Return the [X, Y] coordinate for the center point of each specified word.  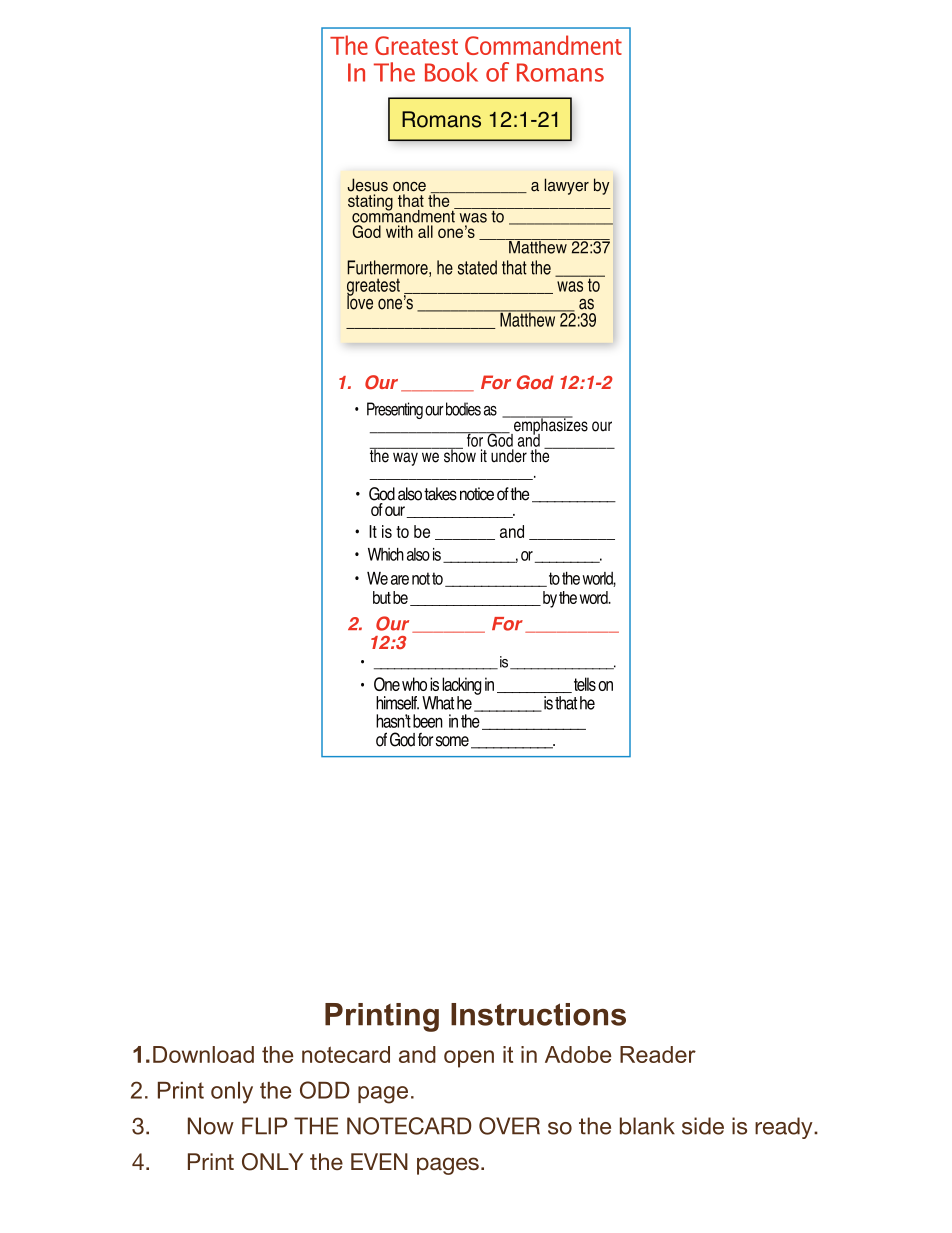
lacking [461, 687]
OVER [509, 1126]
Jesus [367, 185]
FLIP [264, 1126]
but [382, 597]
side [703, 1126]
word [595, 597]
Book [451, 72]
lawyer [567, 186]
